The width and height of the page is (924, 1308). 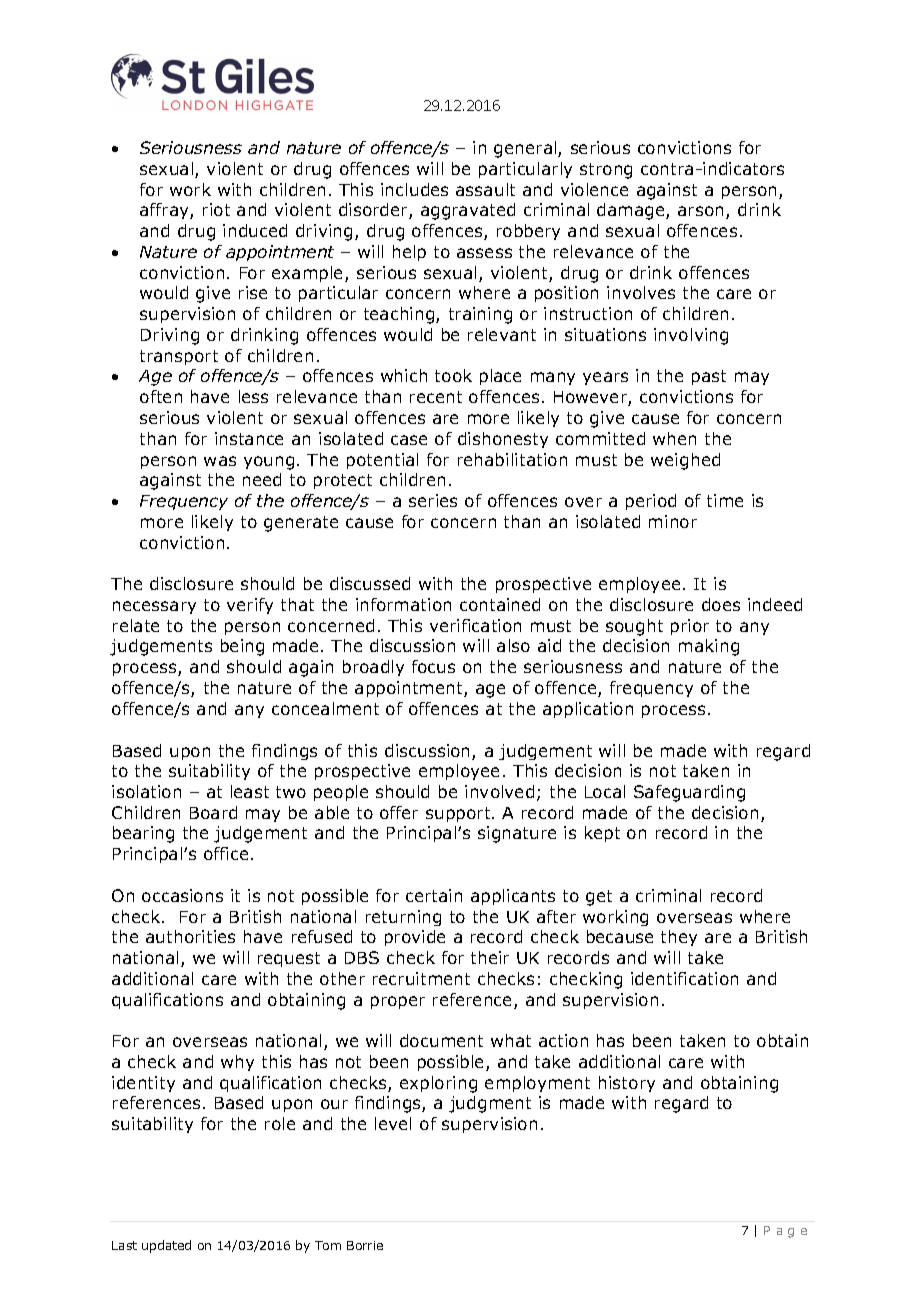 What do you see at coordinates (242, 647) in the page?
I see `being` at bounding box center [242, 647].
